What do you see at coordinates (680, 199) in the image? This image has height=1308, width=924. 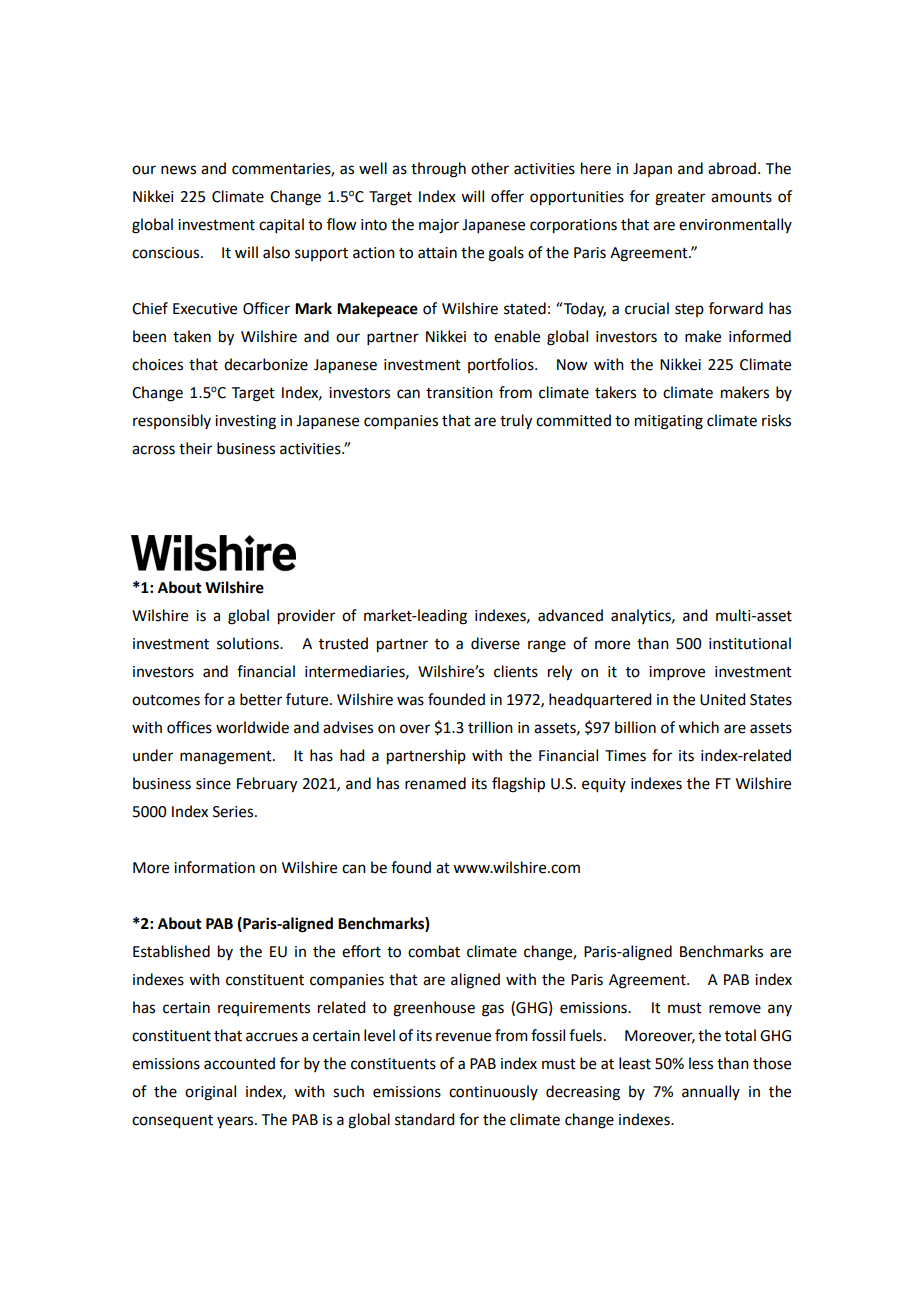 I see `greater` at bounding box center [680, 199].
